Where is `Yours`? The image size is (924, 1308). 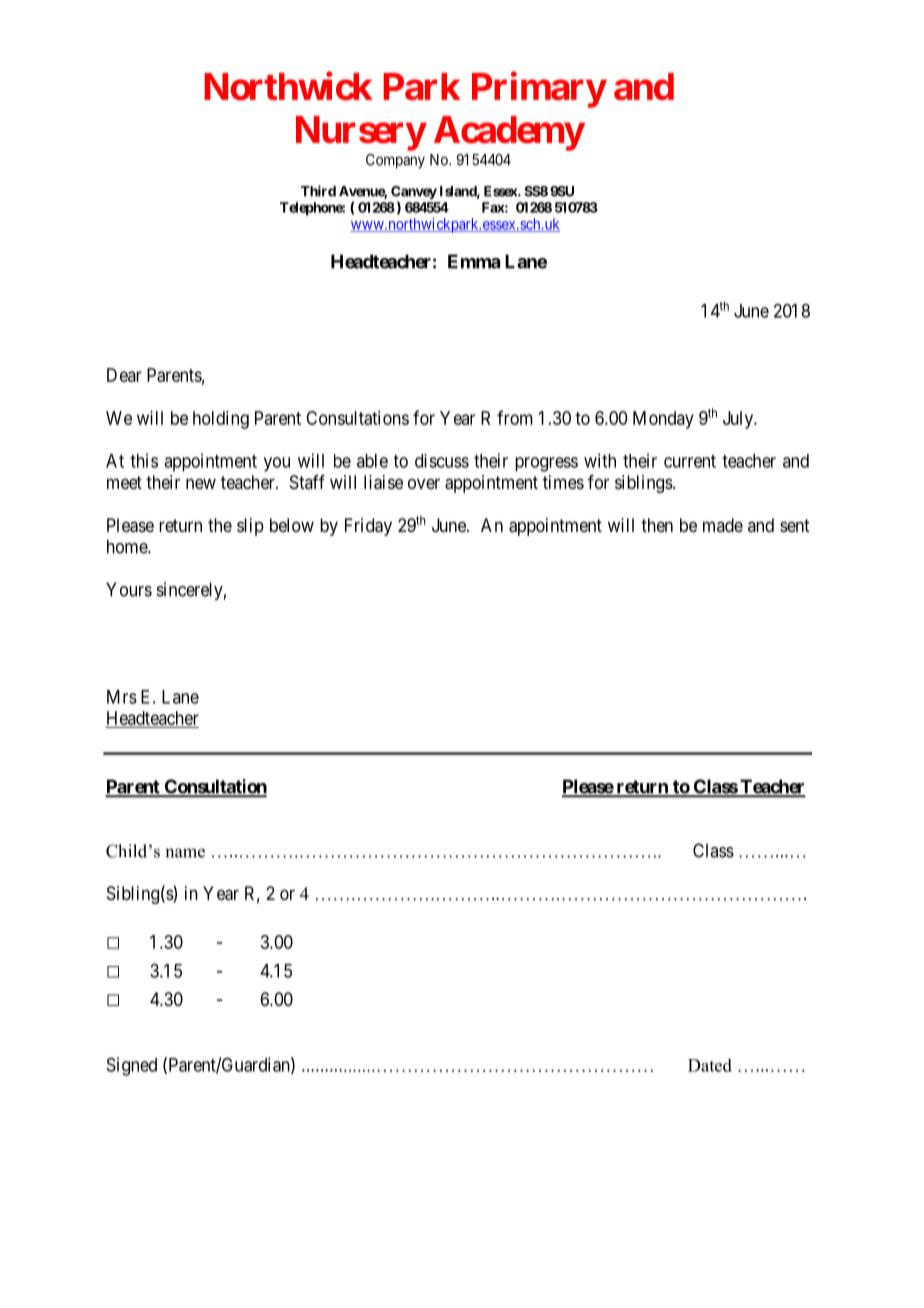
Yours is located at coordinates (129, 589).
